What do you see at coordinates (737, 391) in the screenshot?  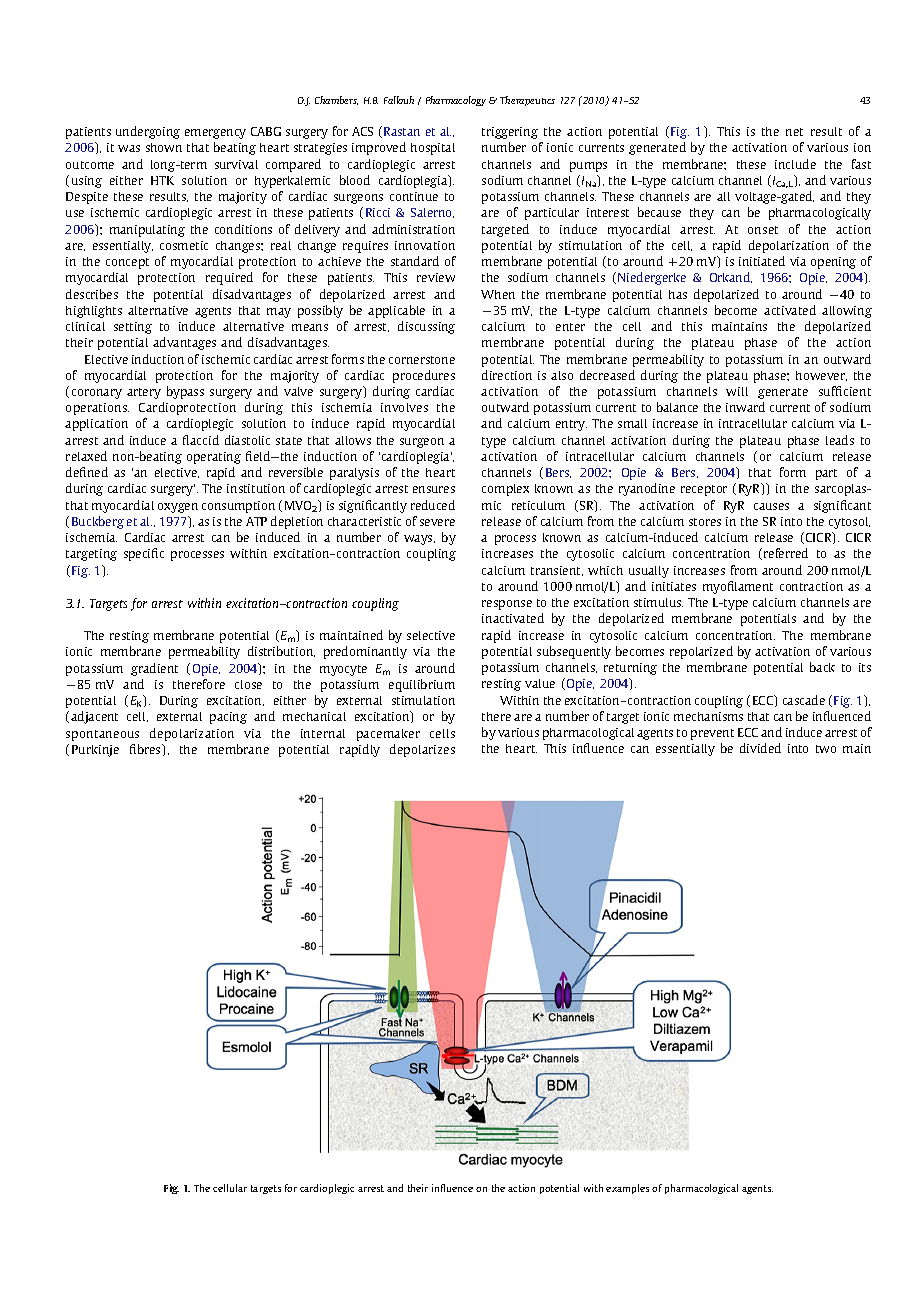 I see `will` at bounding box center [737, 391].
